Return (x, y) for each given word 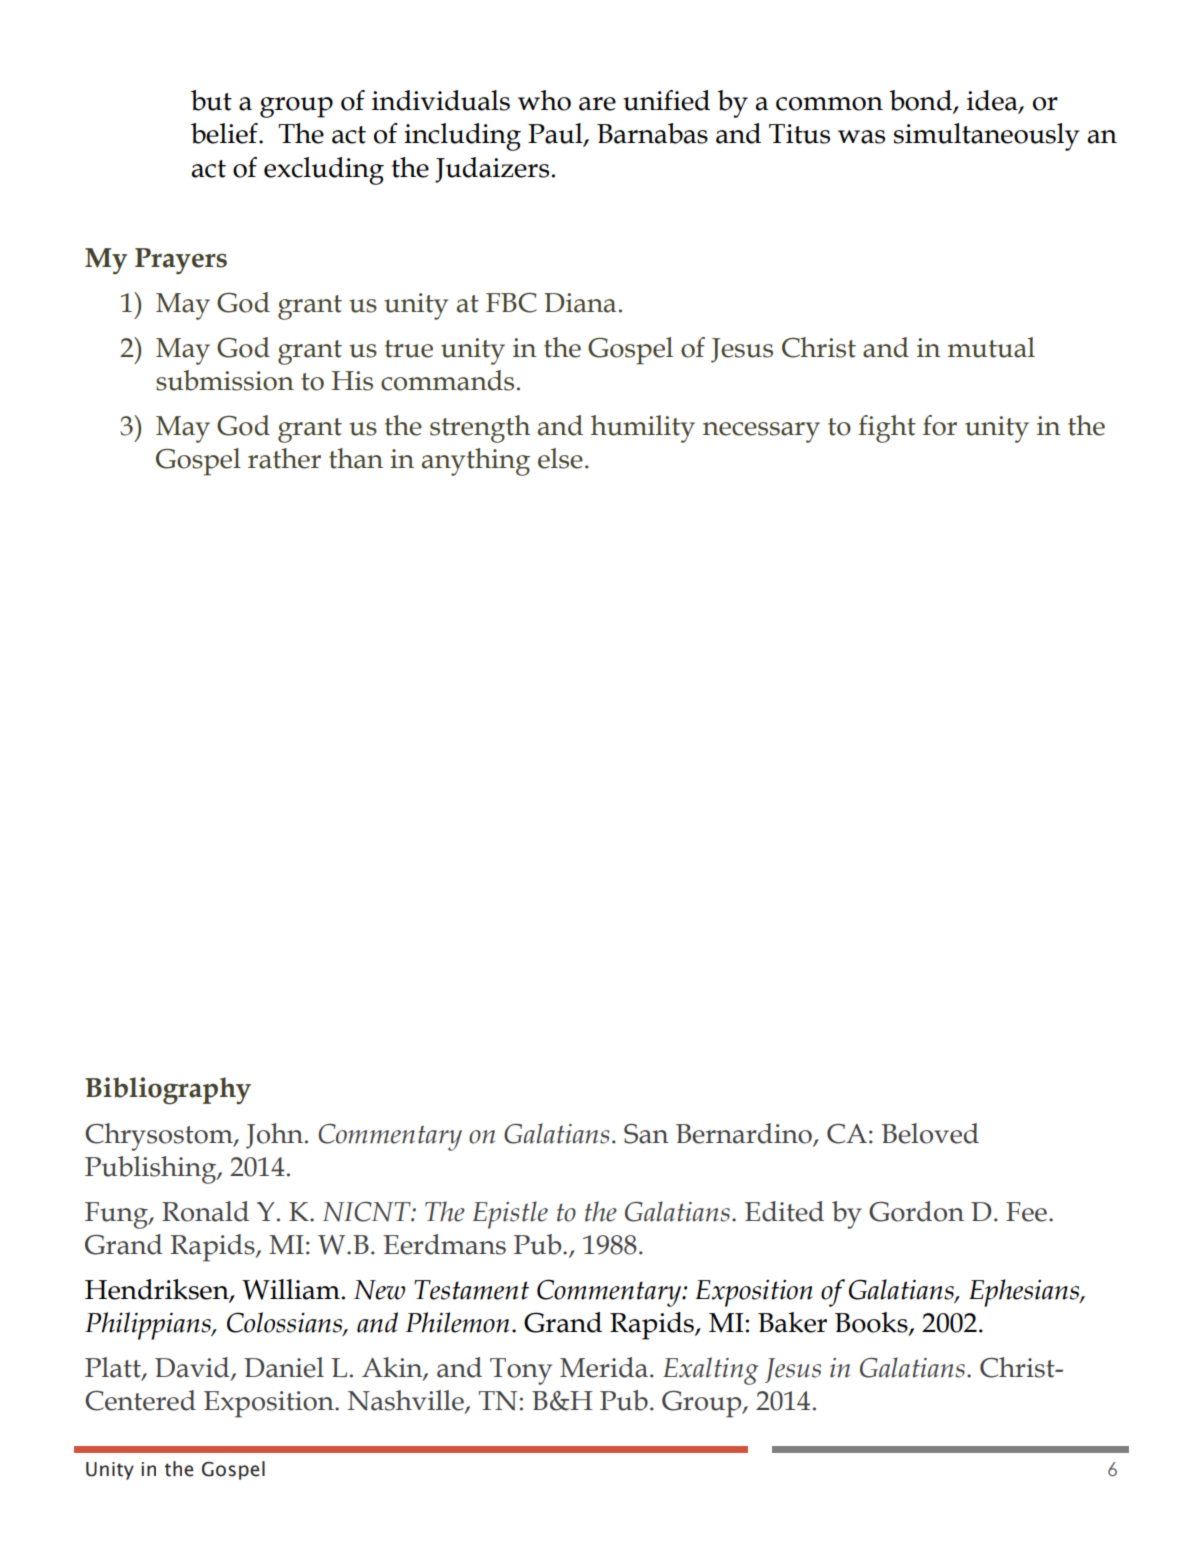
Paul (556, 134)
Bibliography (168, 1091)
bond (921, 101)
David (193, 1368)
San (646, 1134)
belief (225, 133)
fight (887, 429)
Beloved (930, 1133)
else (560, 458)
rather (284, 458)
